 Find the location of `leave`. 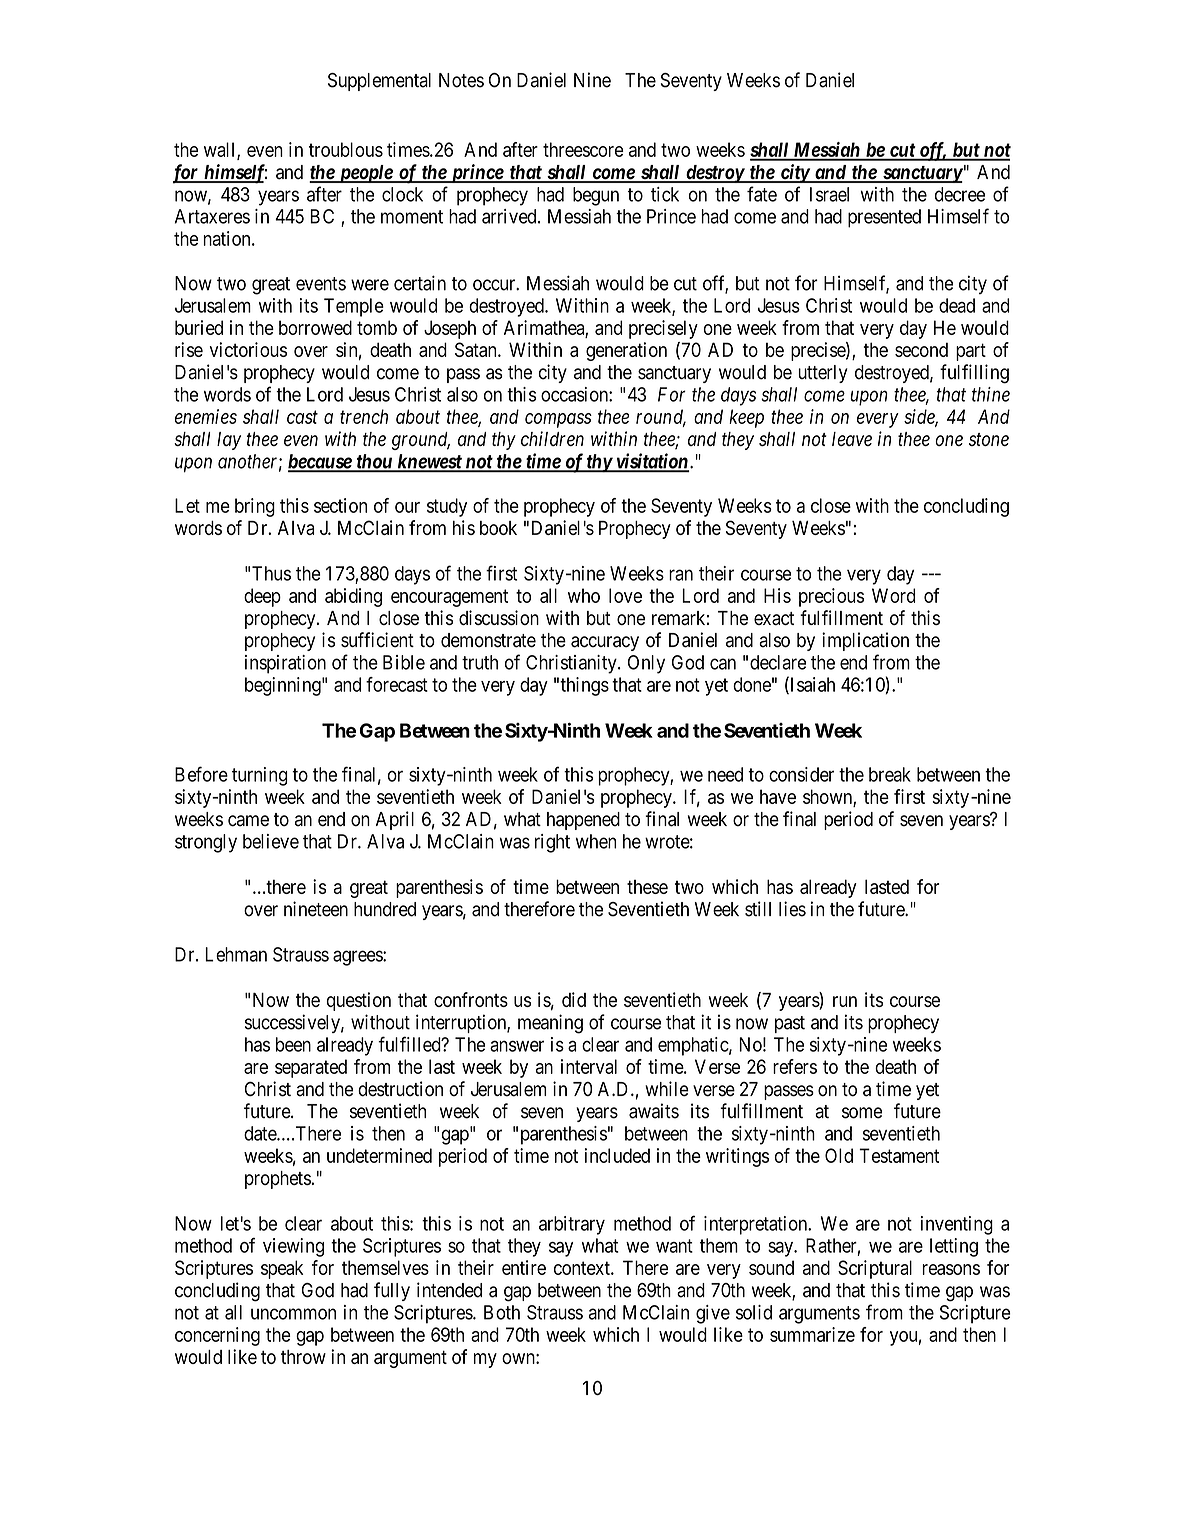

leave is located at coordinates (852, 439).
